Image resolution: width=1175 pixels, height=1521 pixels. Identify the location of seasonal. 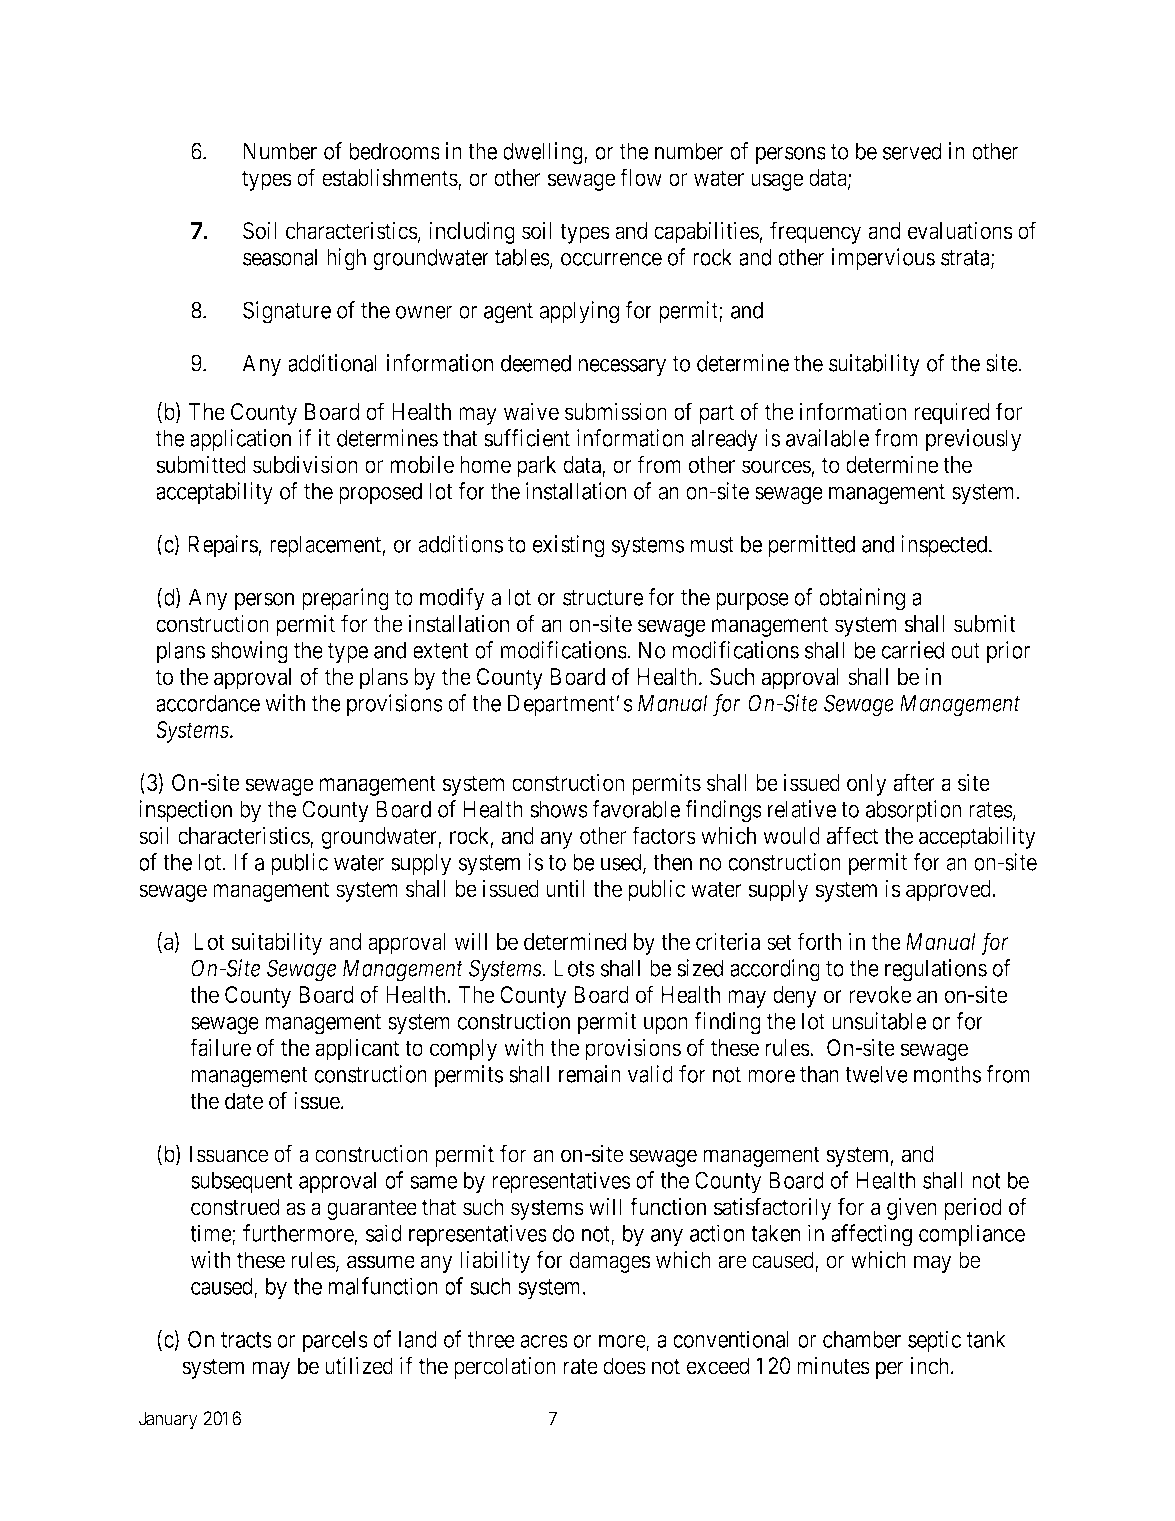
(280, 257).
